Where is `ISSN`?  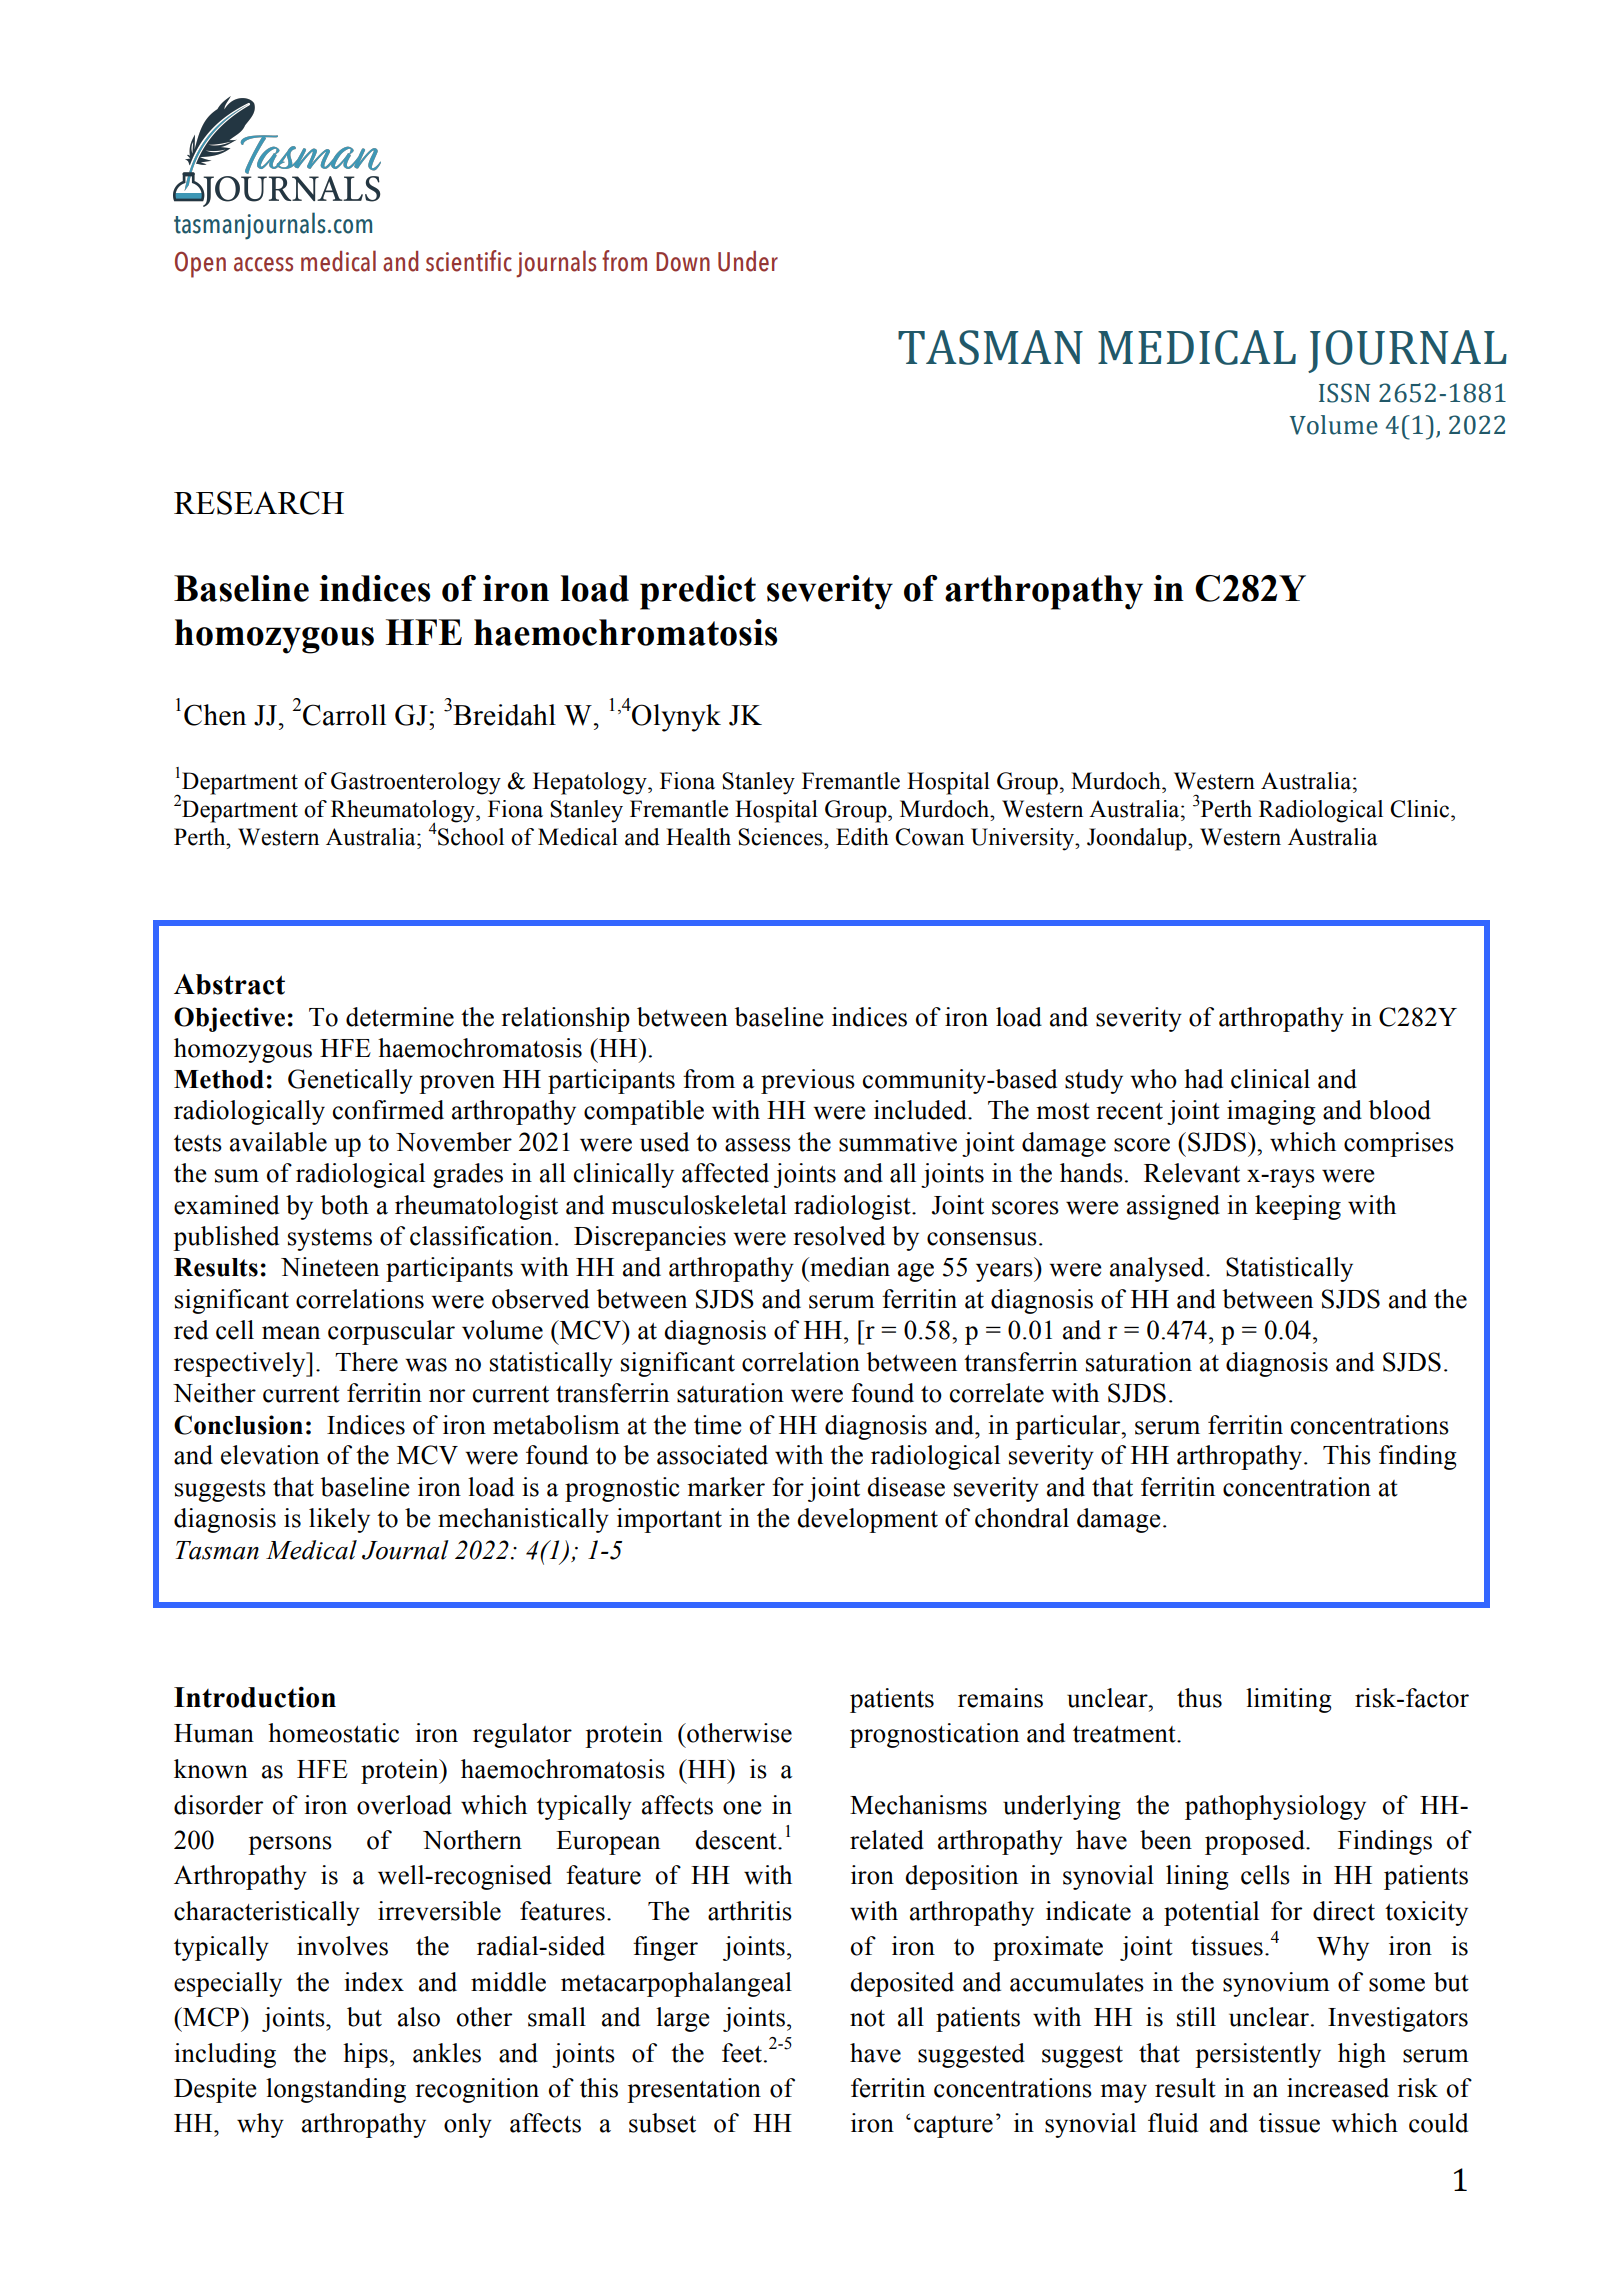 ISSN is located at coordinates (1344, 393).
